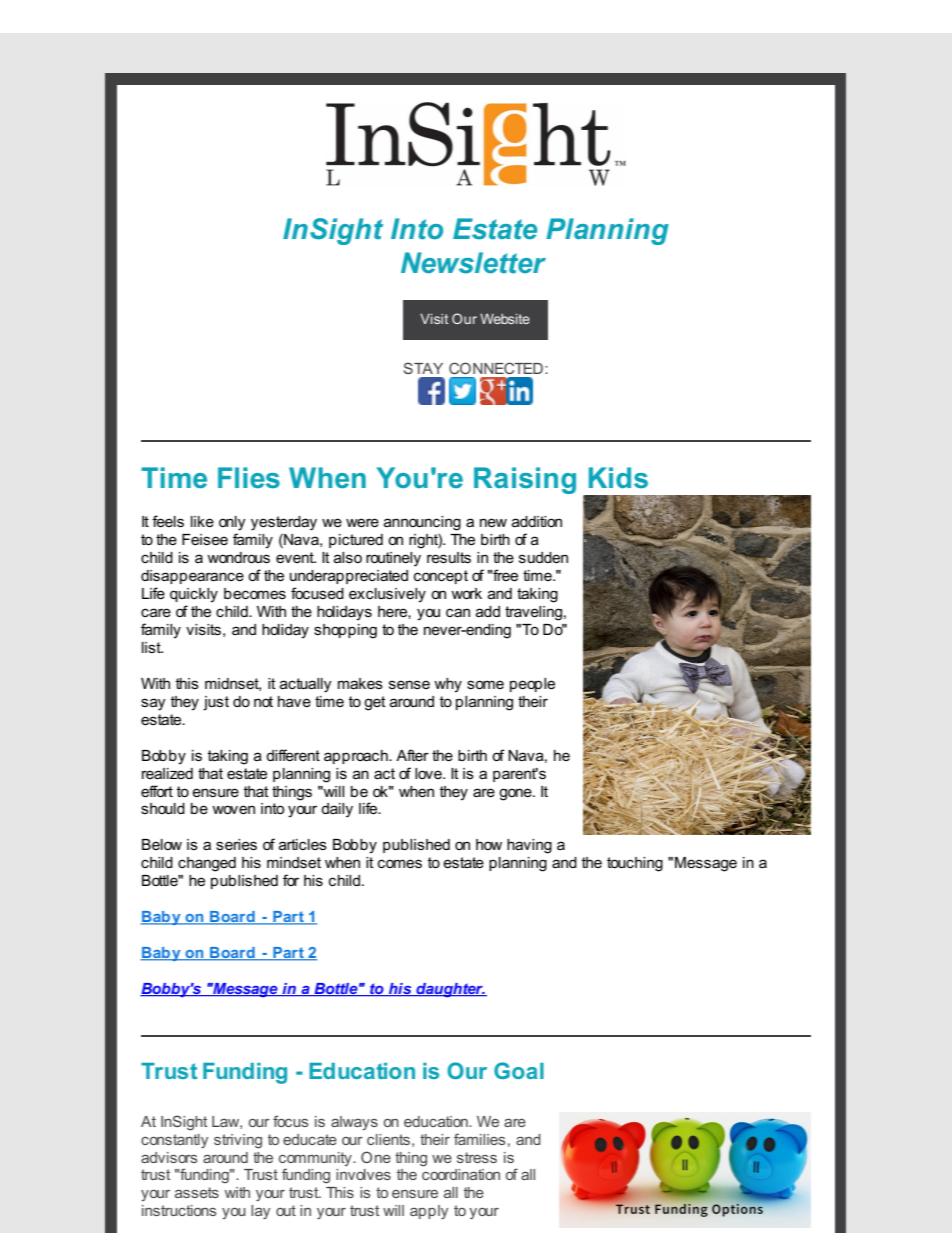 This screenshot has height=1233, width=952. Describe the element at coordinates (537, 521) in the screenshot. I see `addition` at that location.
